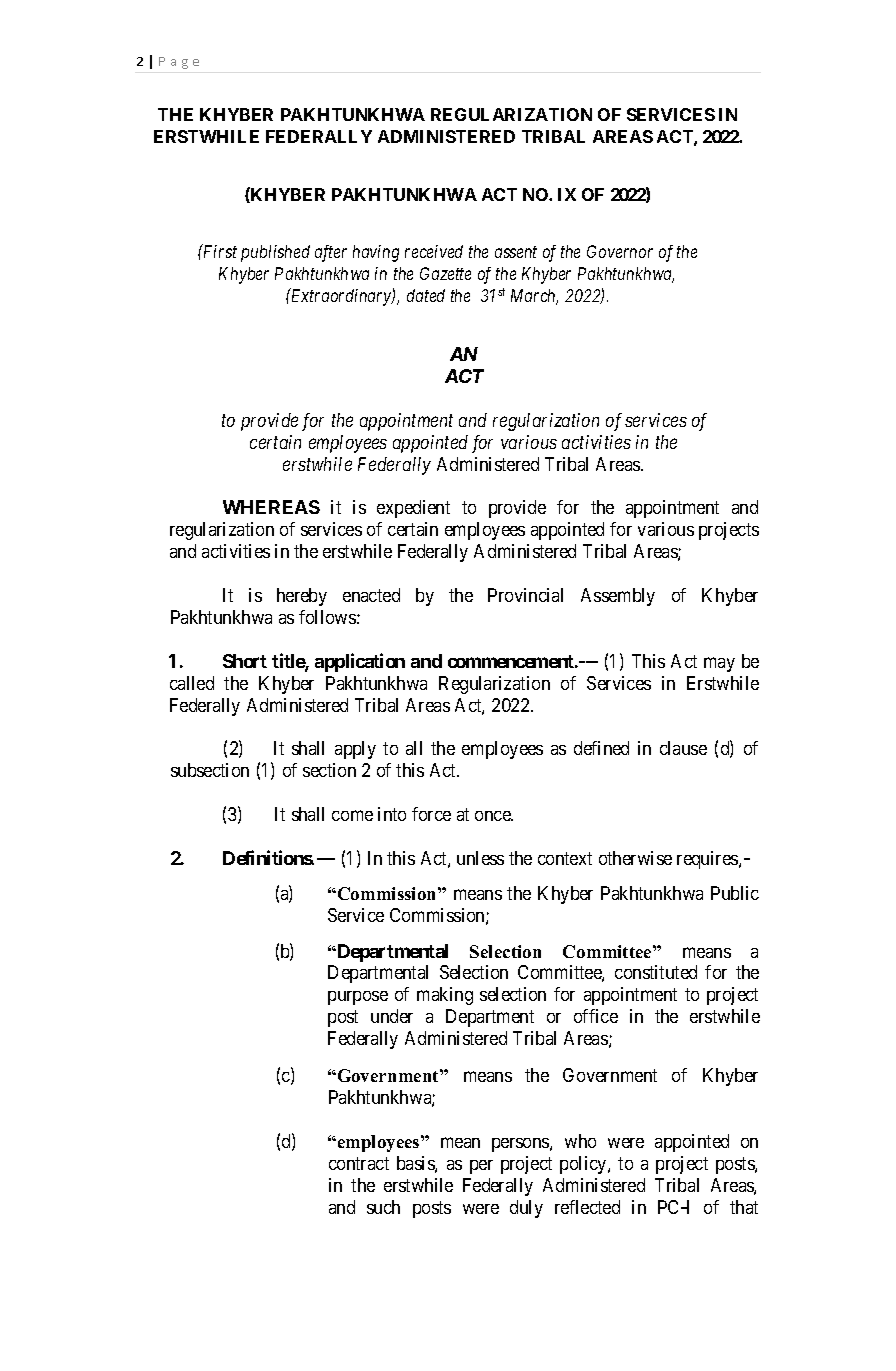 This document has height=1371, width=896. Describe the element at coordinates (635, 858) in the document. I see `otherwise` at that location.
